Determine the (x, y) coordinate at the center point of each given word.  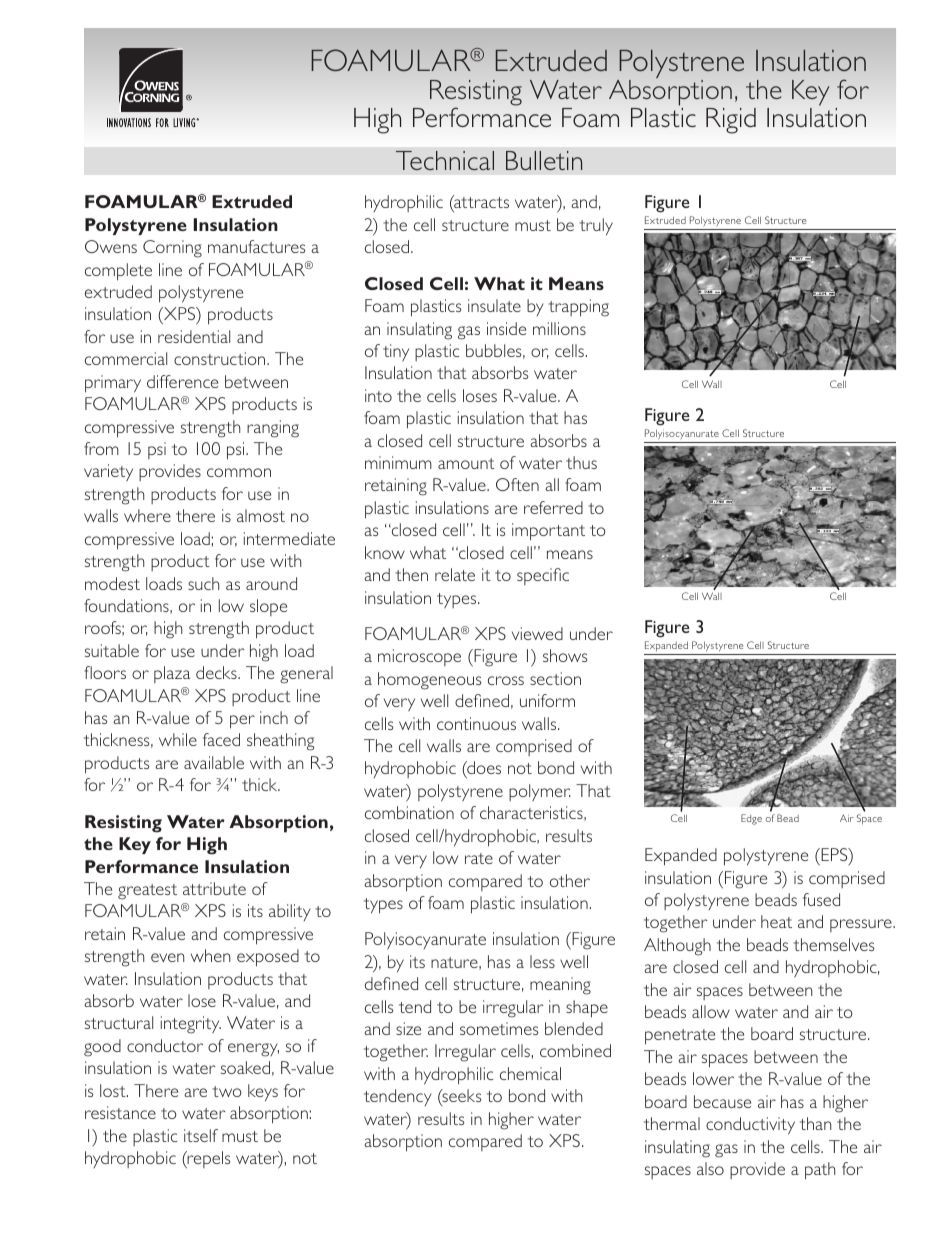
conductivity (750, 1126)
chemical (530, 1073)
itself (201, 1135)
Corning (172, 249)
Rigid (731, 121)
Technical (445, 160)
